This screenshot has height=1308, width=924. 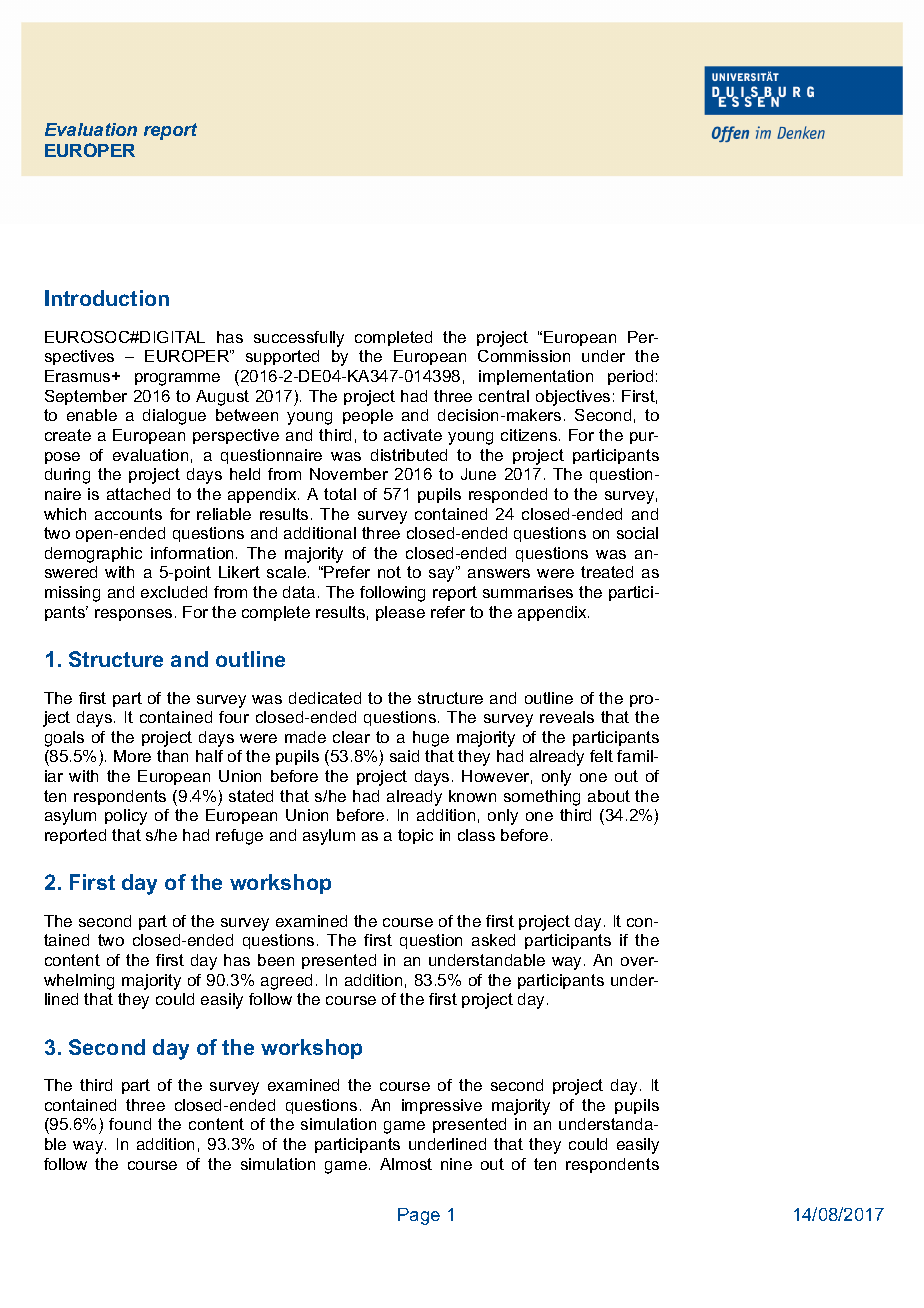 I want to click on clear, so click(x=351, y=737).
